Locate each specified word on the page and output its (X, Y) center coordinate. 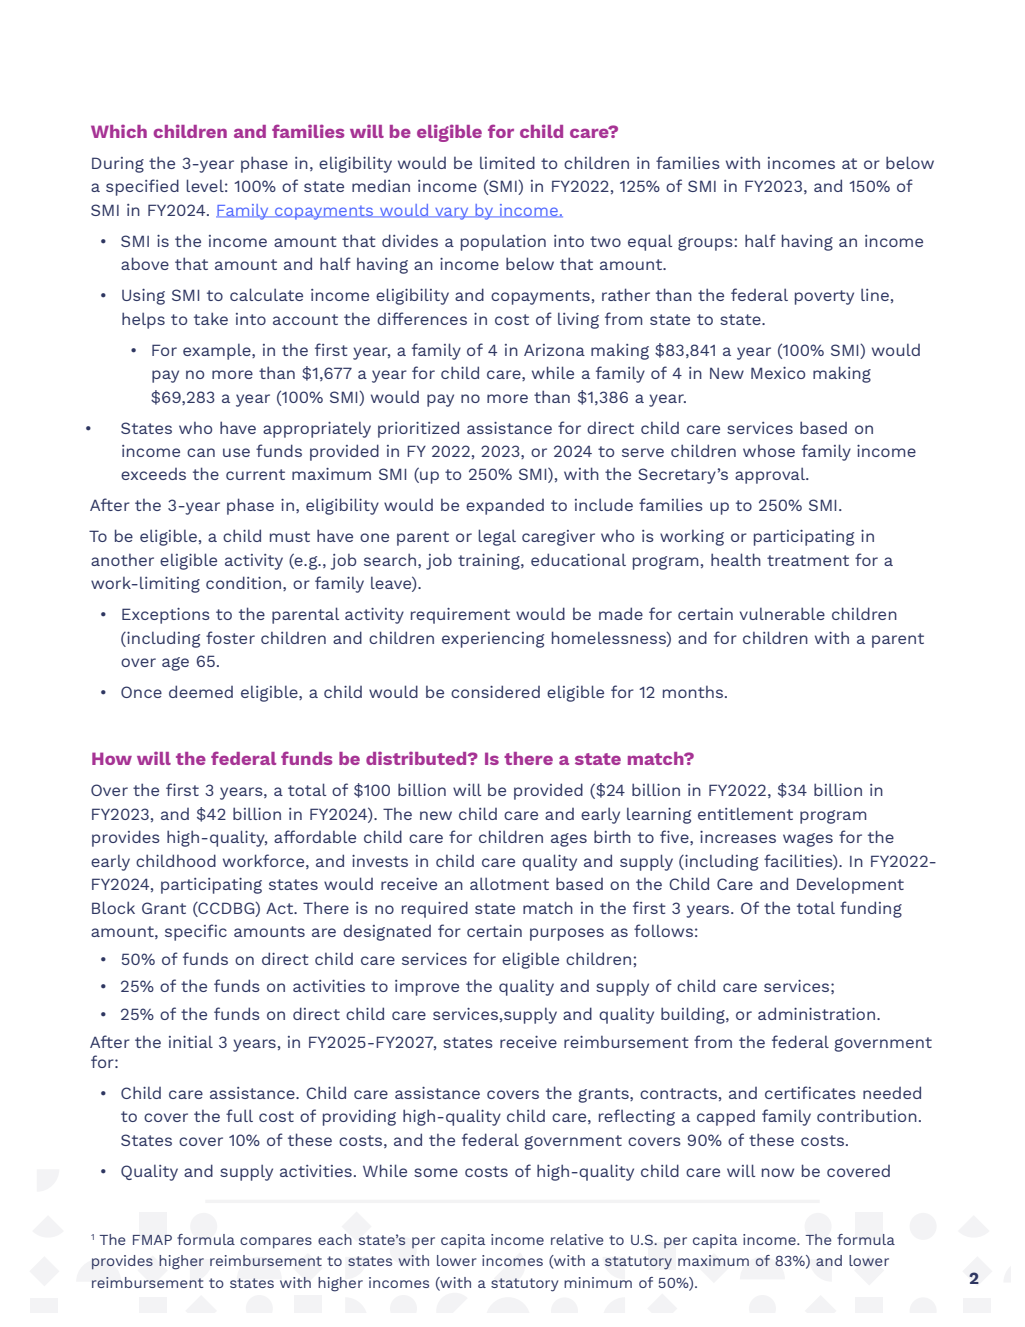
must (290, 536)
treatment (808, 560)
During (118, 165)
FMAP (152, 1240)
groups (706, 244)
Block (113, 907)
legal (497, 537)
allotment (509, 883)
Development (850, 885)
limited (507, 162)
